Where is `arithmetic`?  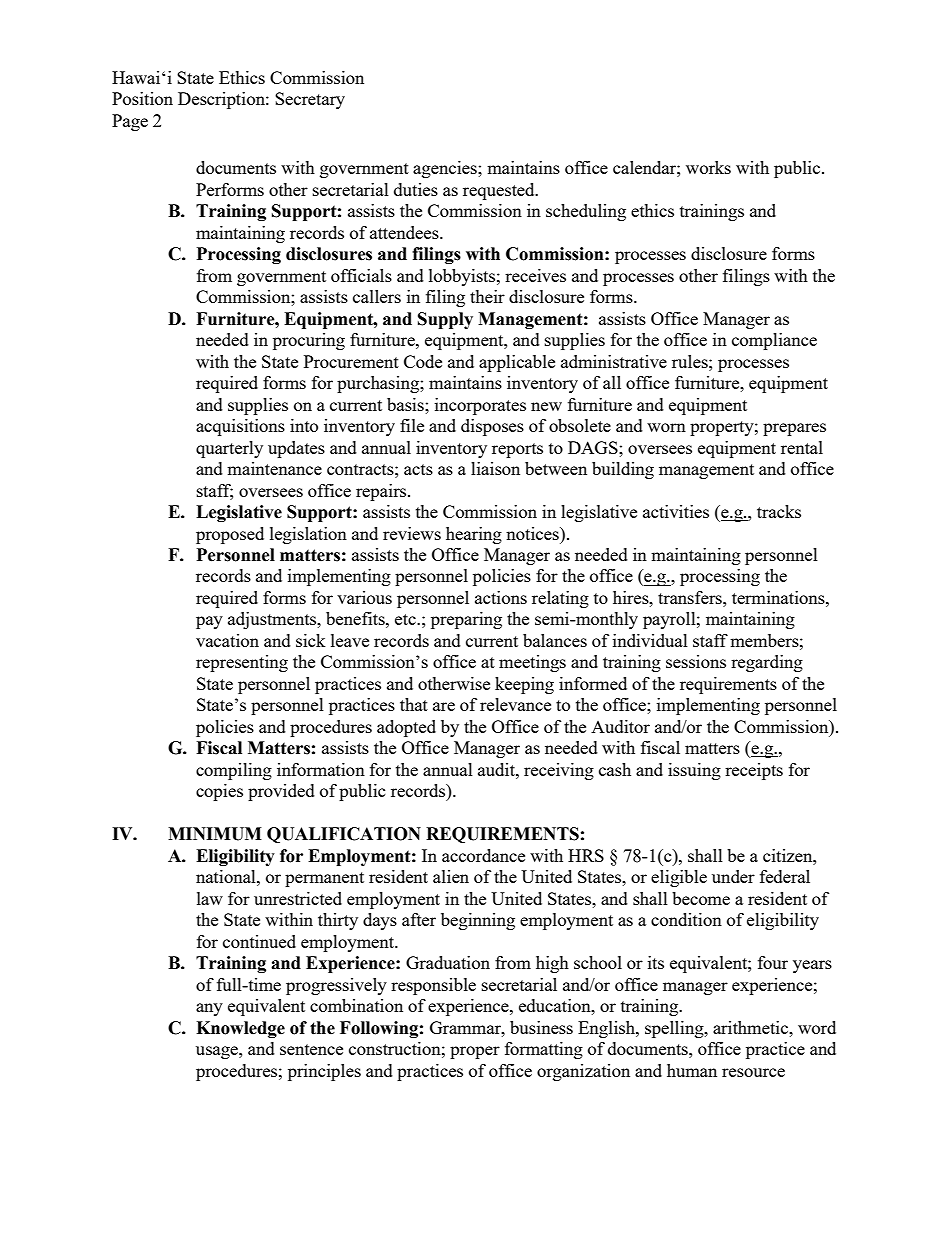 arithmetic is located at coordinates (752, 1027).
